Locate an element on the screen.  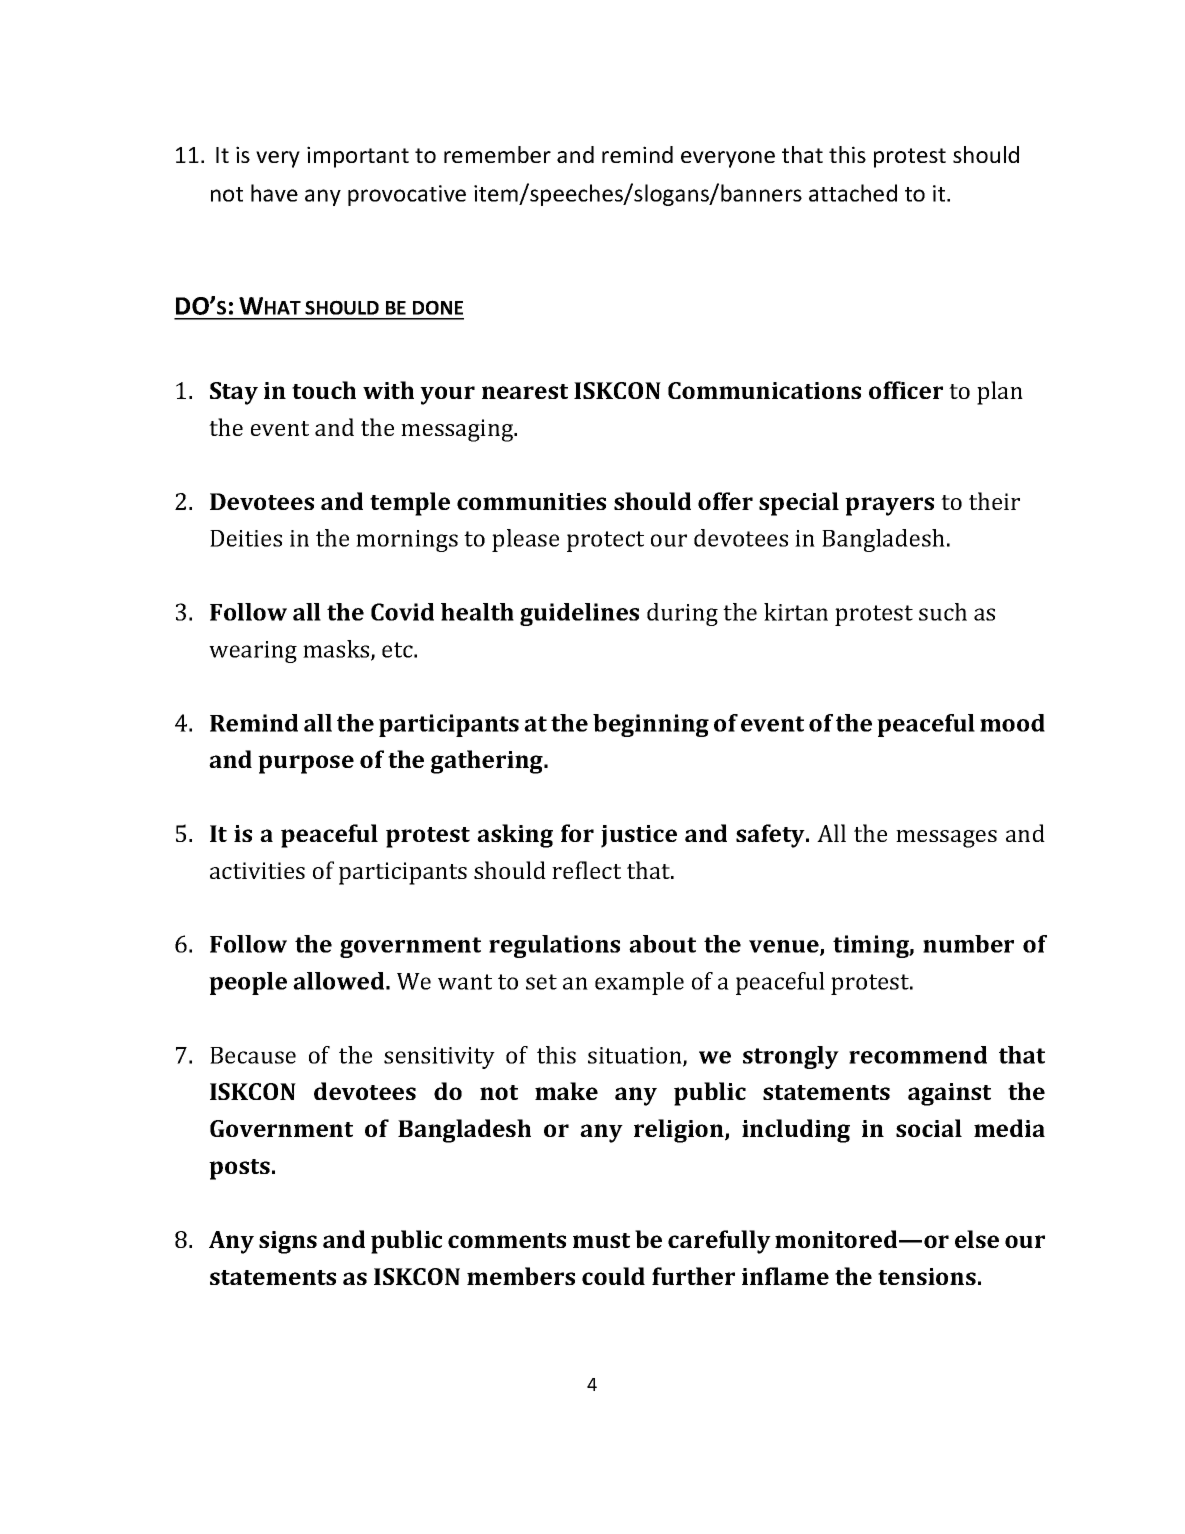
purpose is located at coordinates (306, 764).
